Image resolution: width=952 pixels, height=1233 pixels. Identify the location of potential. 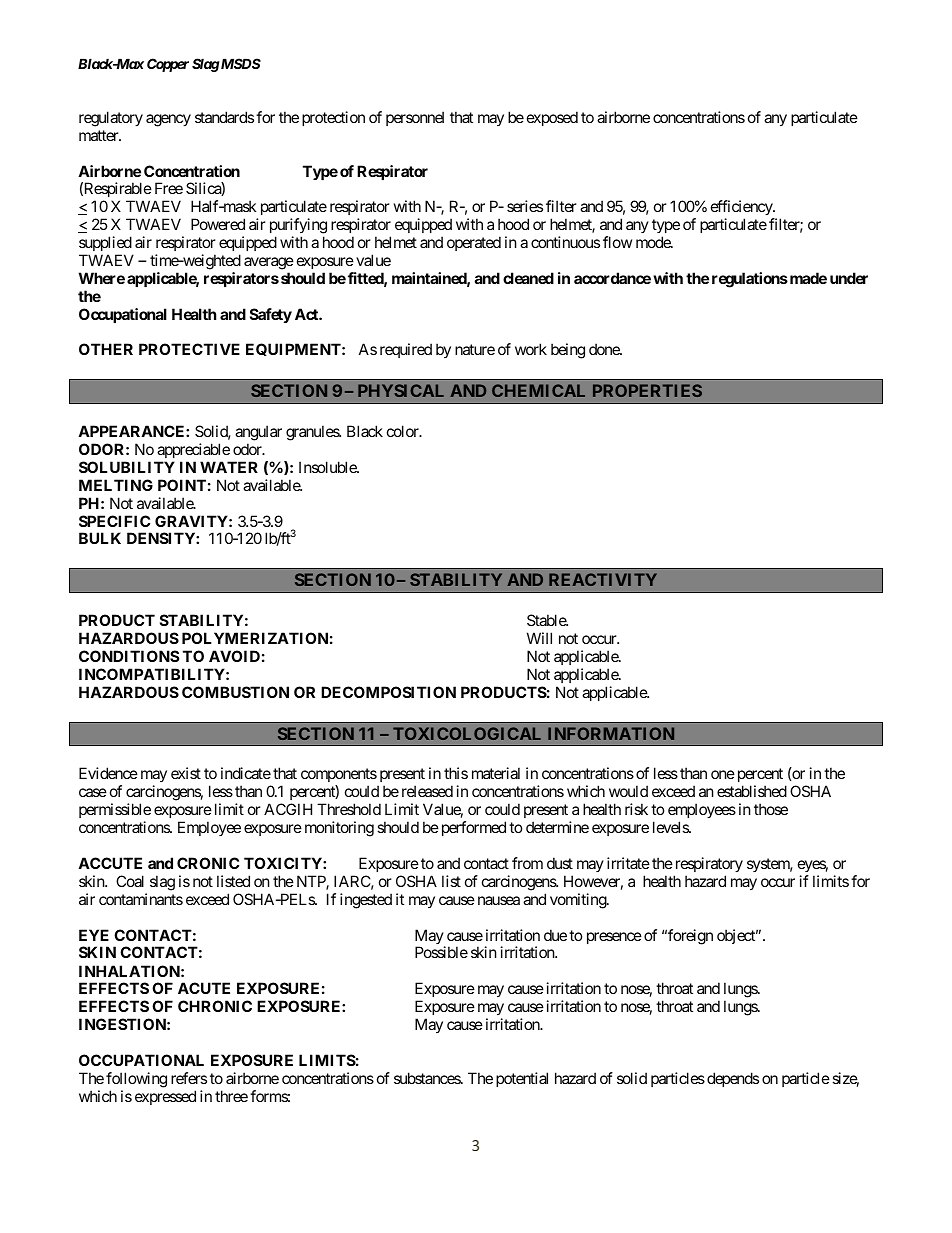
(522, 1079).
